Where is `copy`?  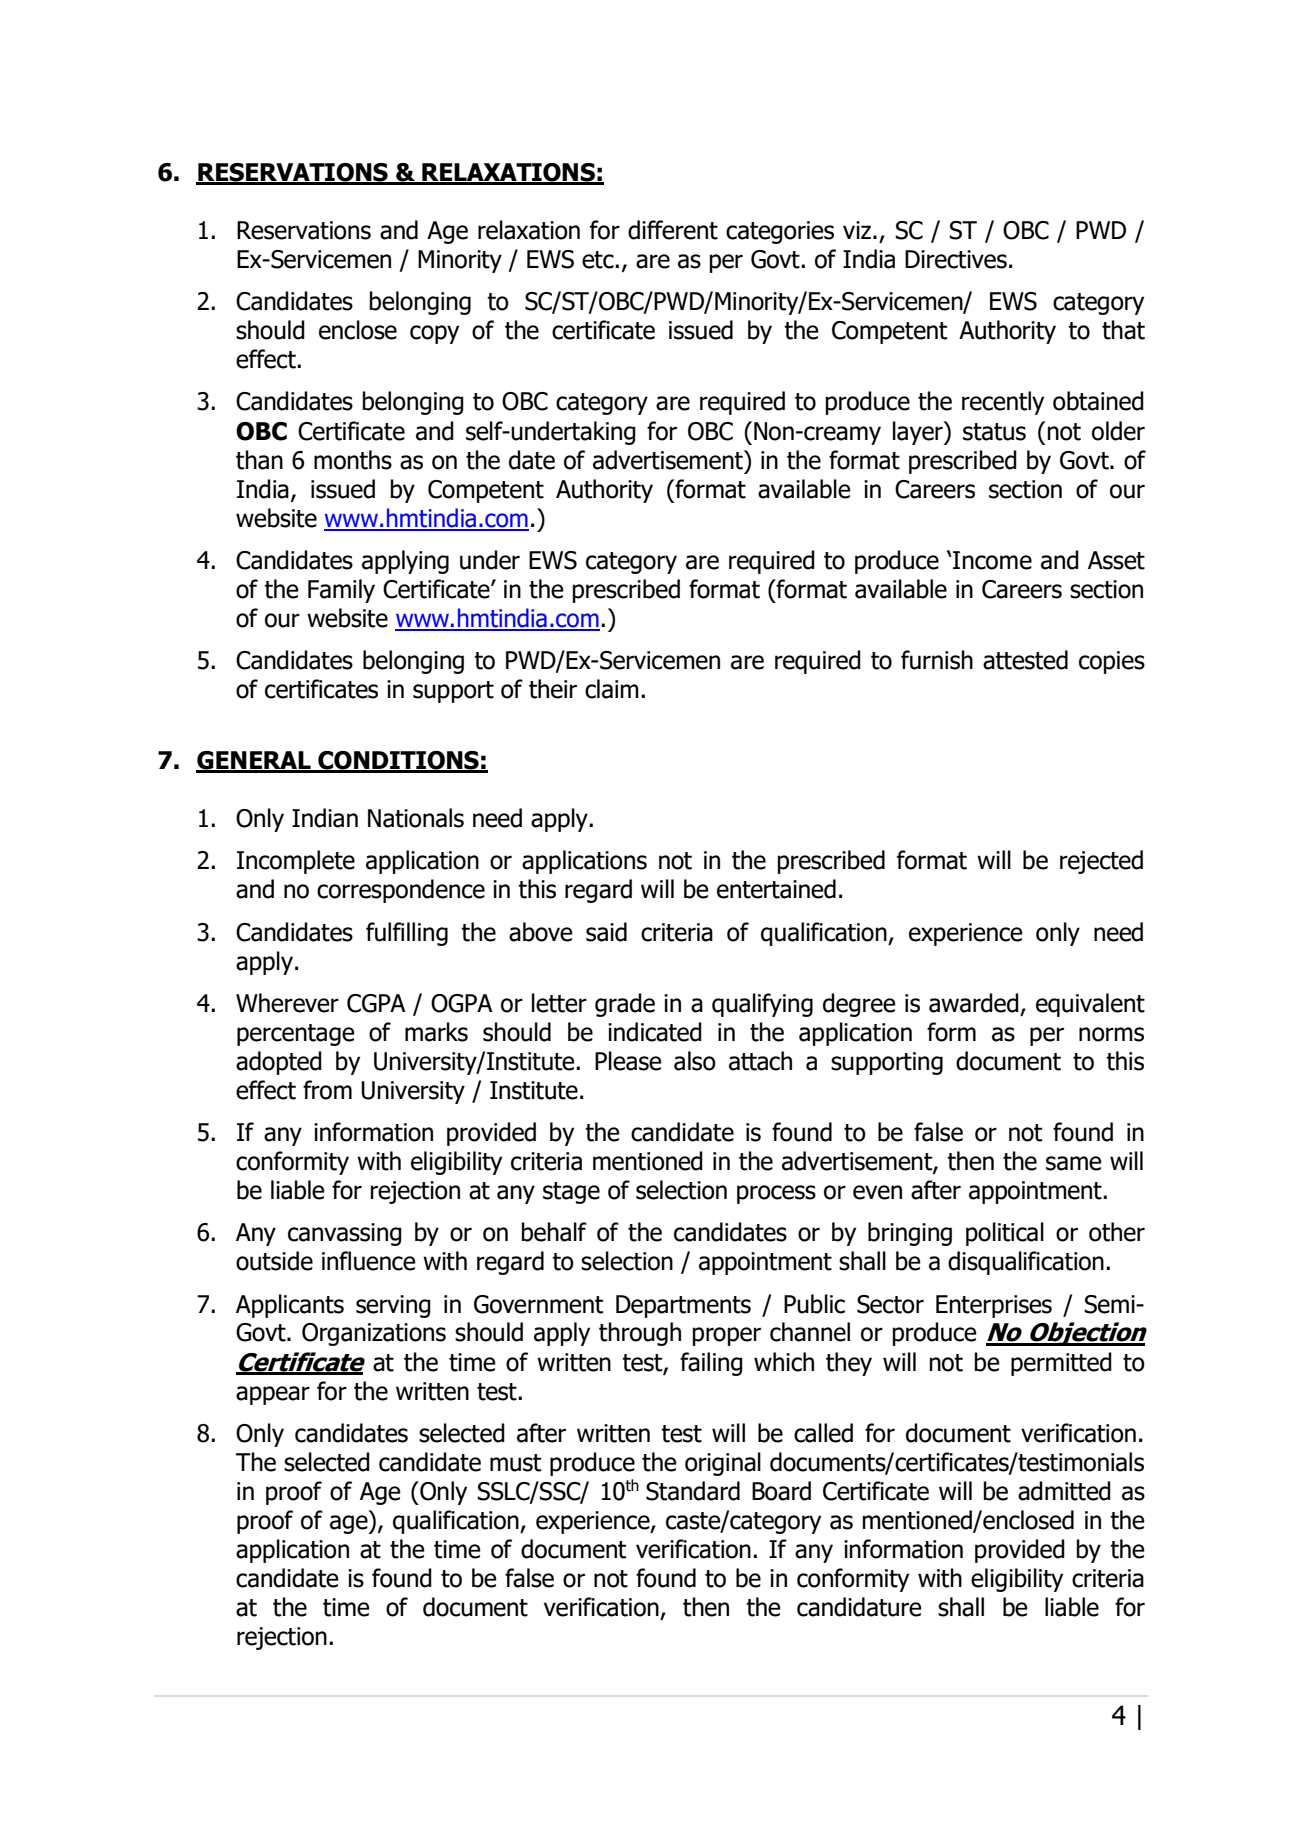
copy is located at coordinates (434, 334).
